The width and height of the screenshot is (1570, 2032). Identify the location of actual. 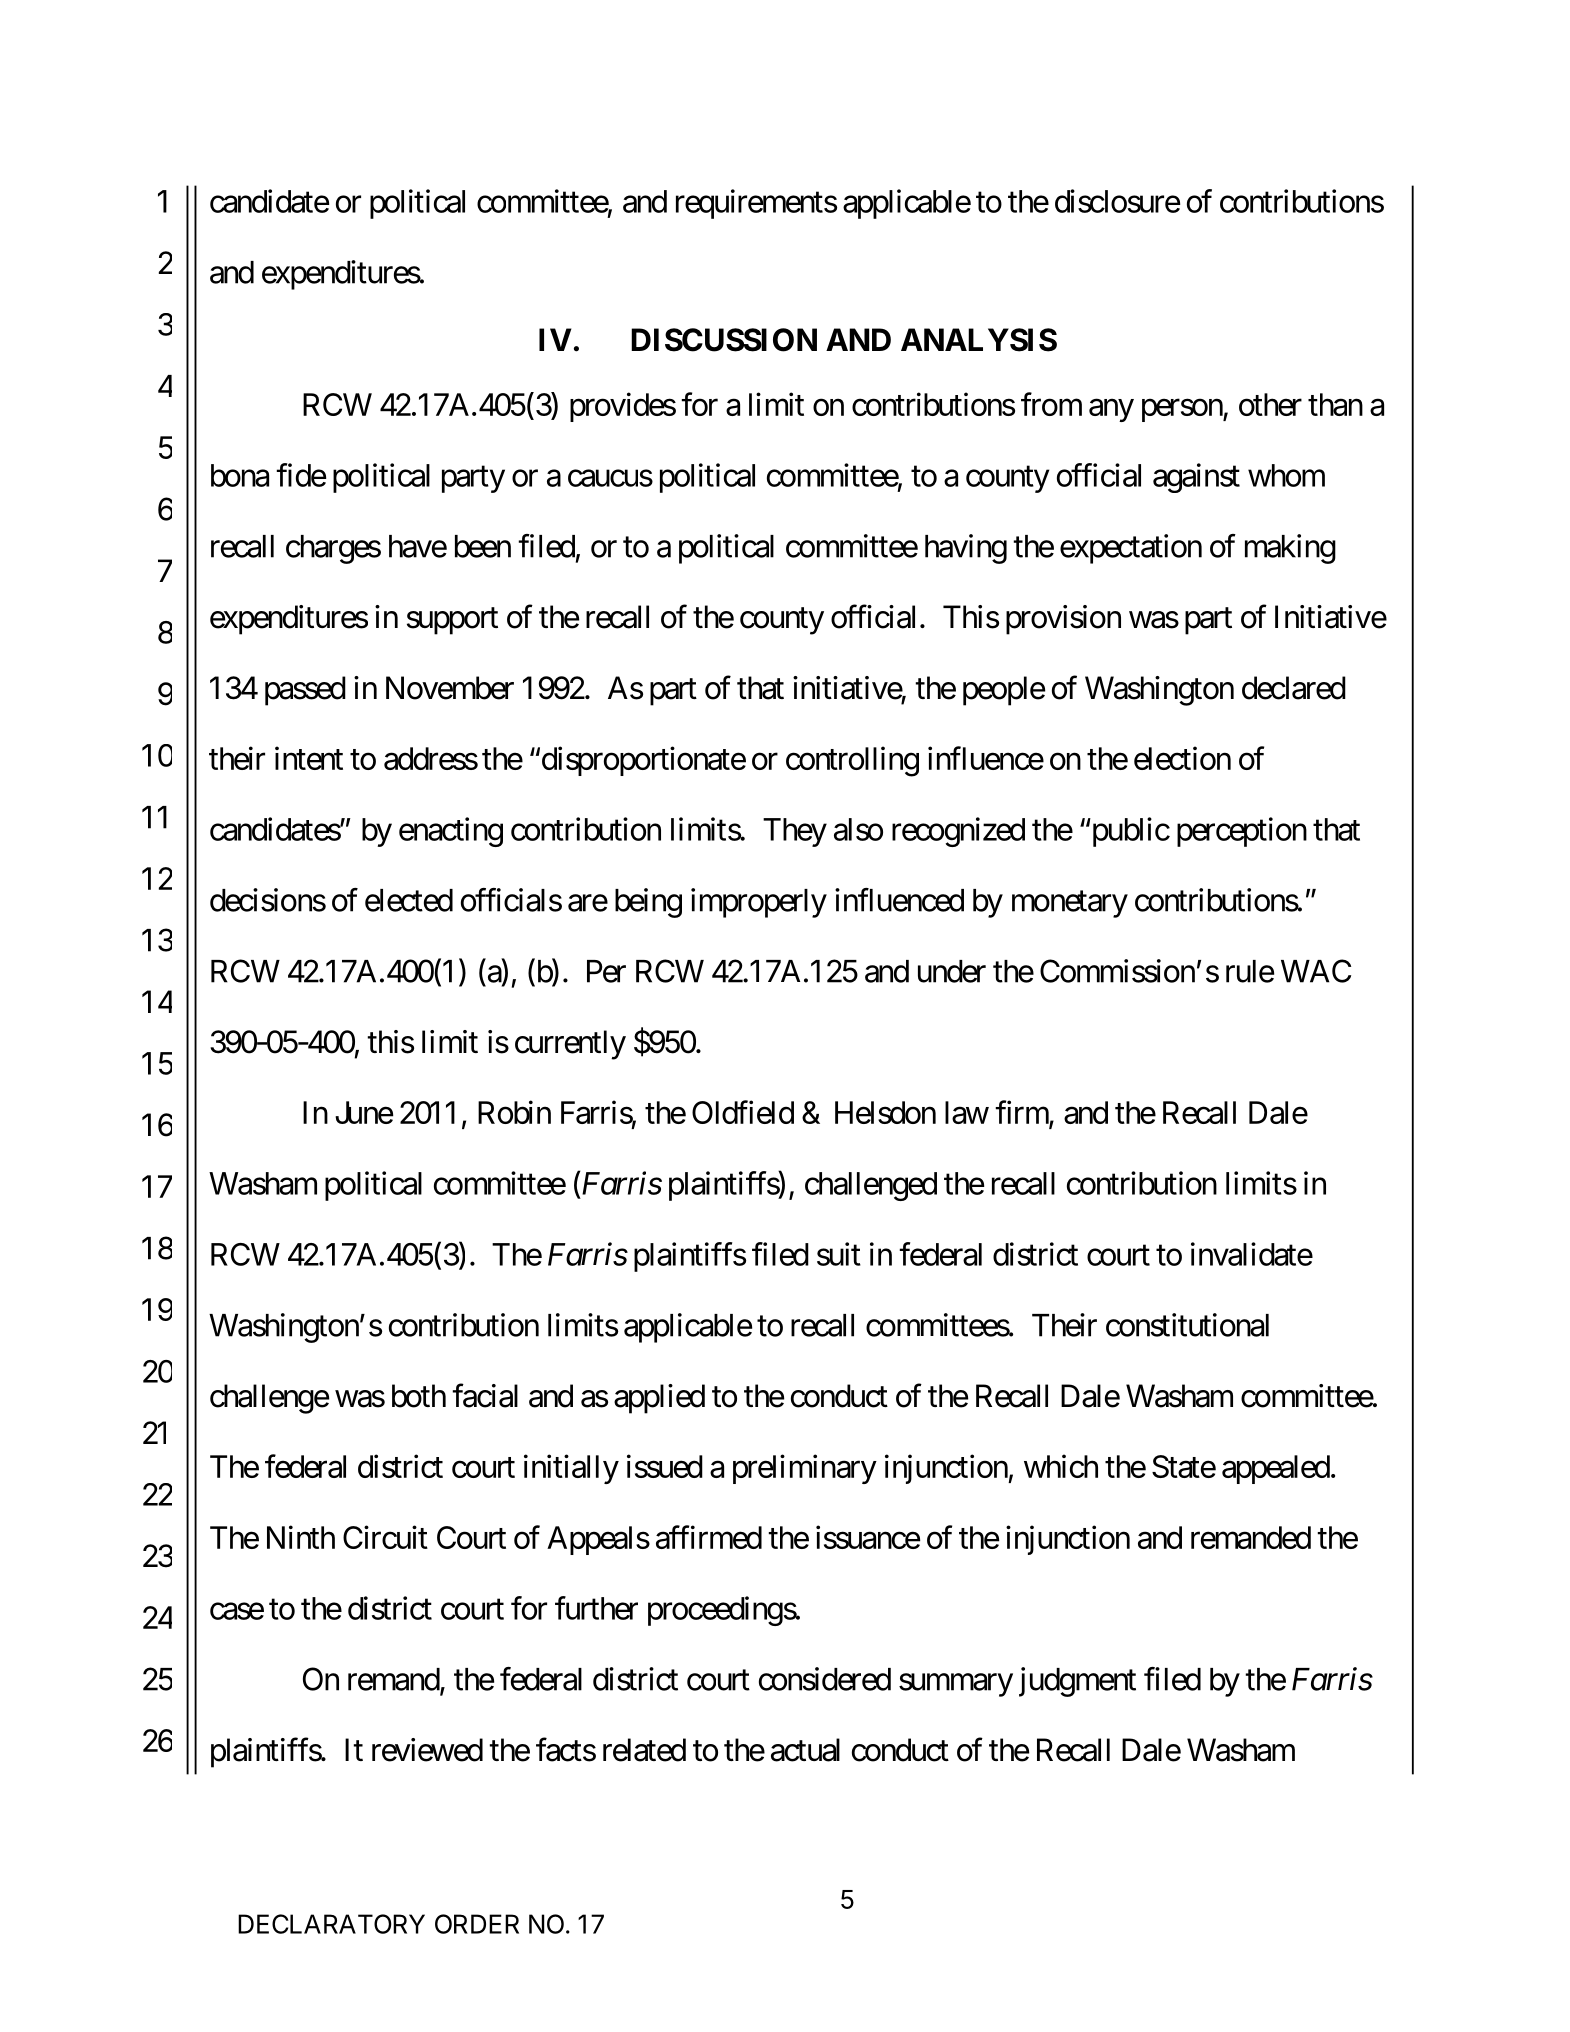
(805, 1750).
